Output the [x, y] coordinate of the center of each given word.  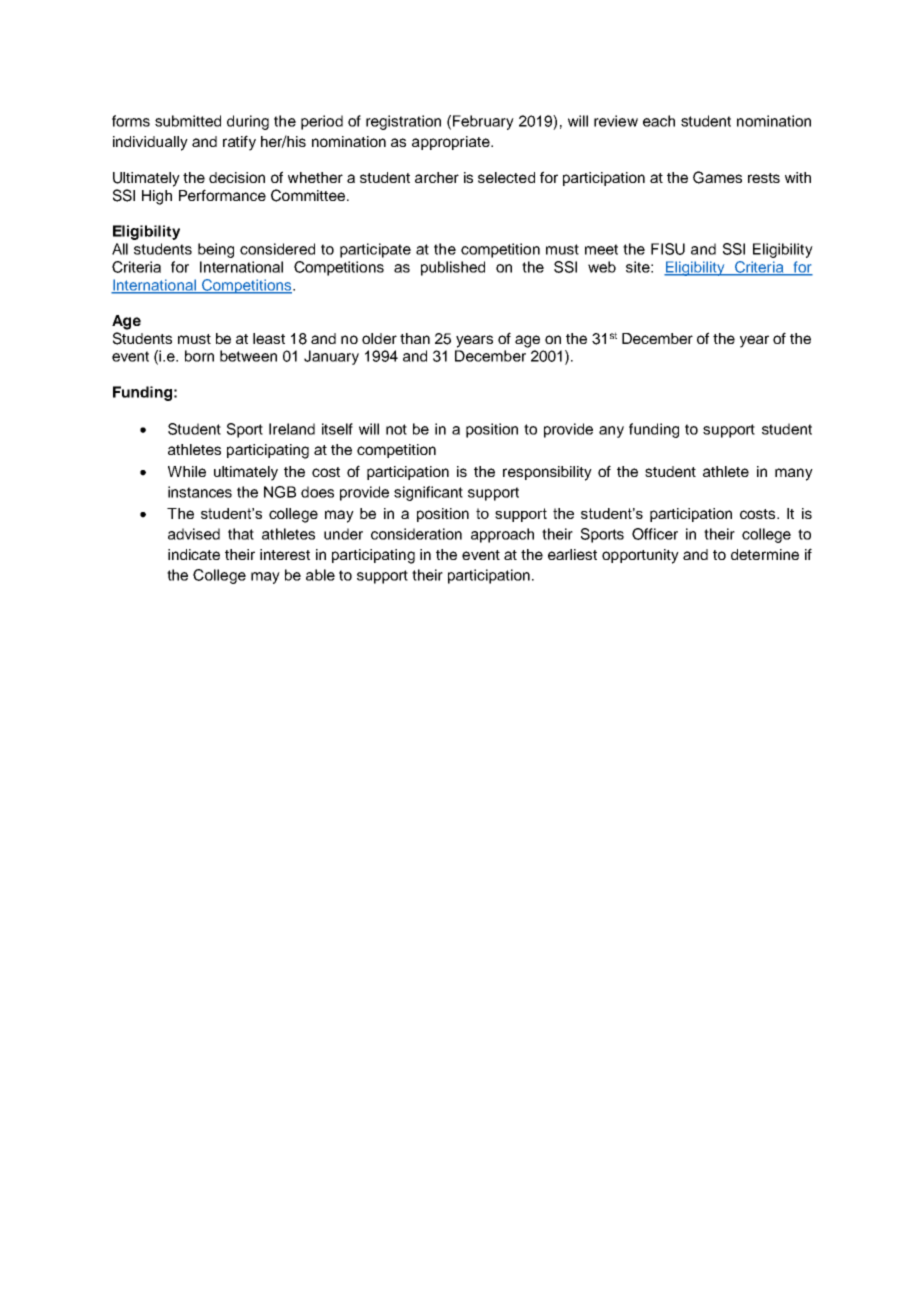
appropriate [452, 143]
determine [765, 554]
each [659, 121]
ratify [239, 143]
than [415, 338]
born [199, 356]
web [602, 267]
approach [502, 535]
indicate [194, 554]
